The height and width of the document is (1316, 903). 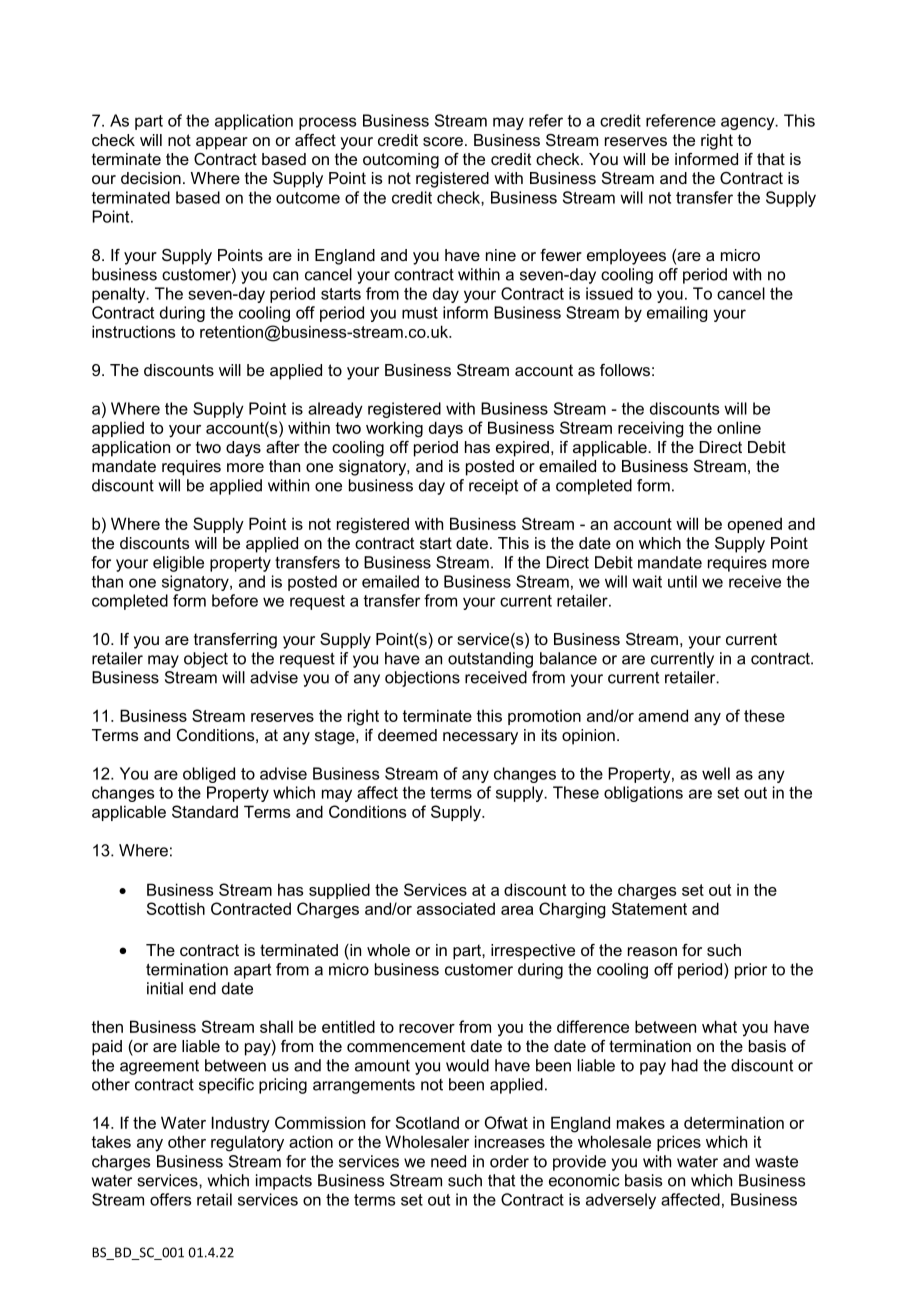 What do you see at coordinates (235, 600) in the document?
I see `before` at bounding box center [235, 600].
